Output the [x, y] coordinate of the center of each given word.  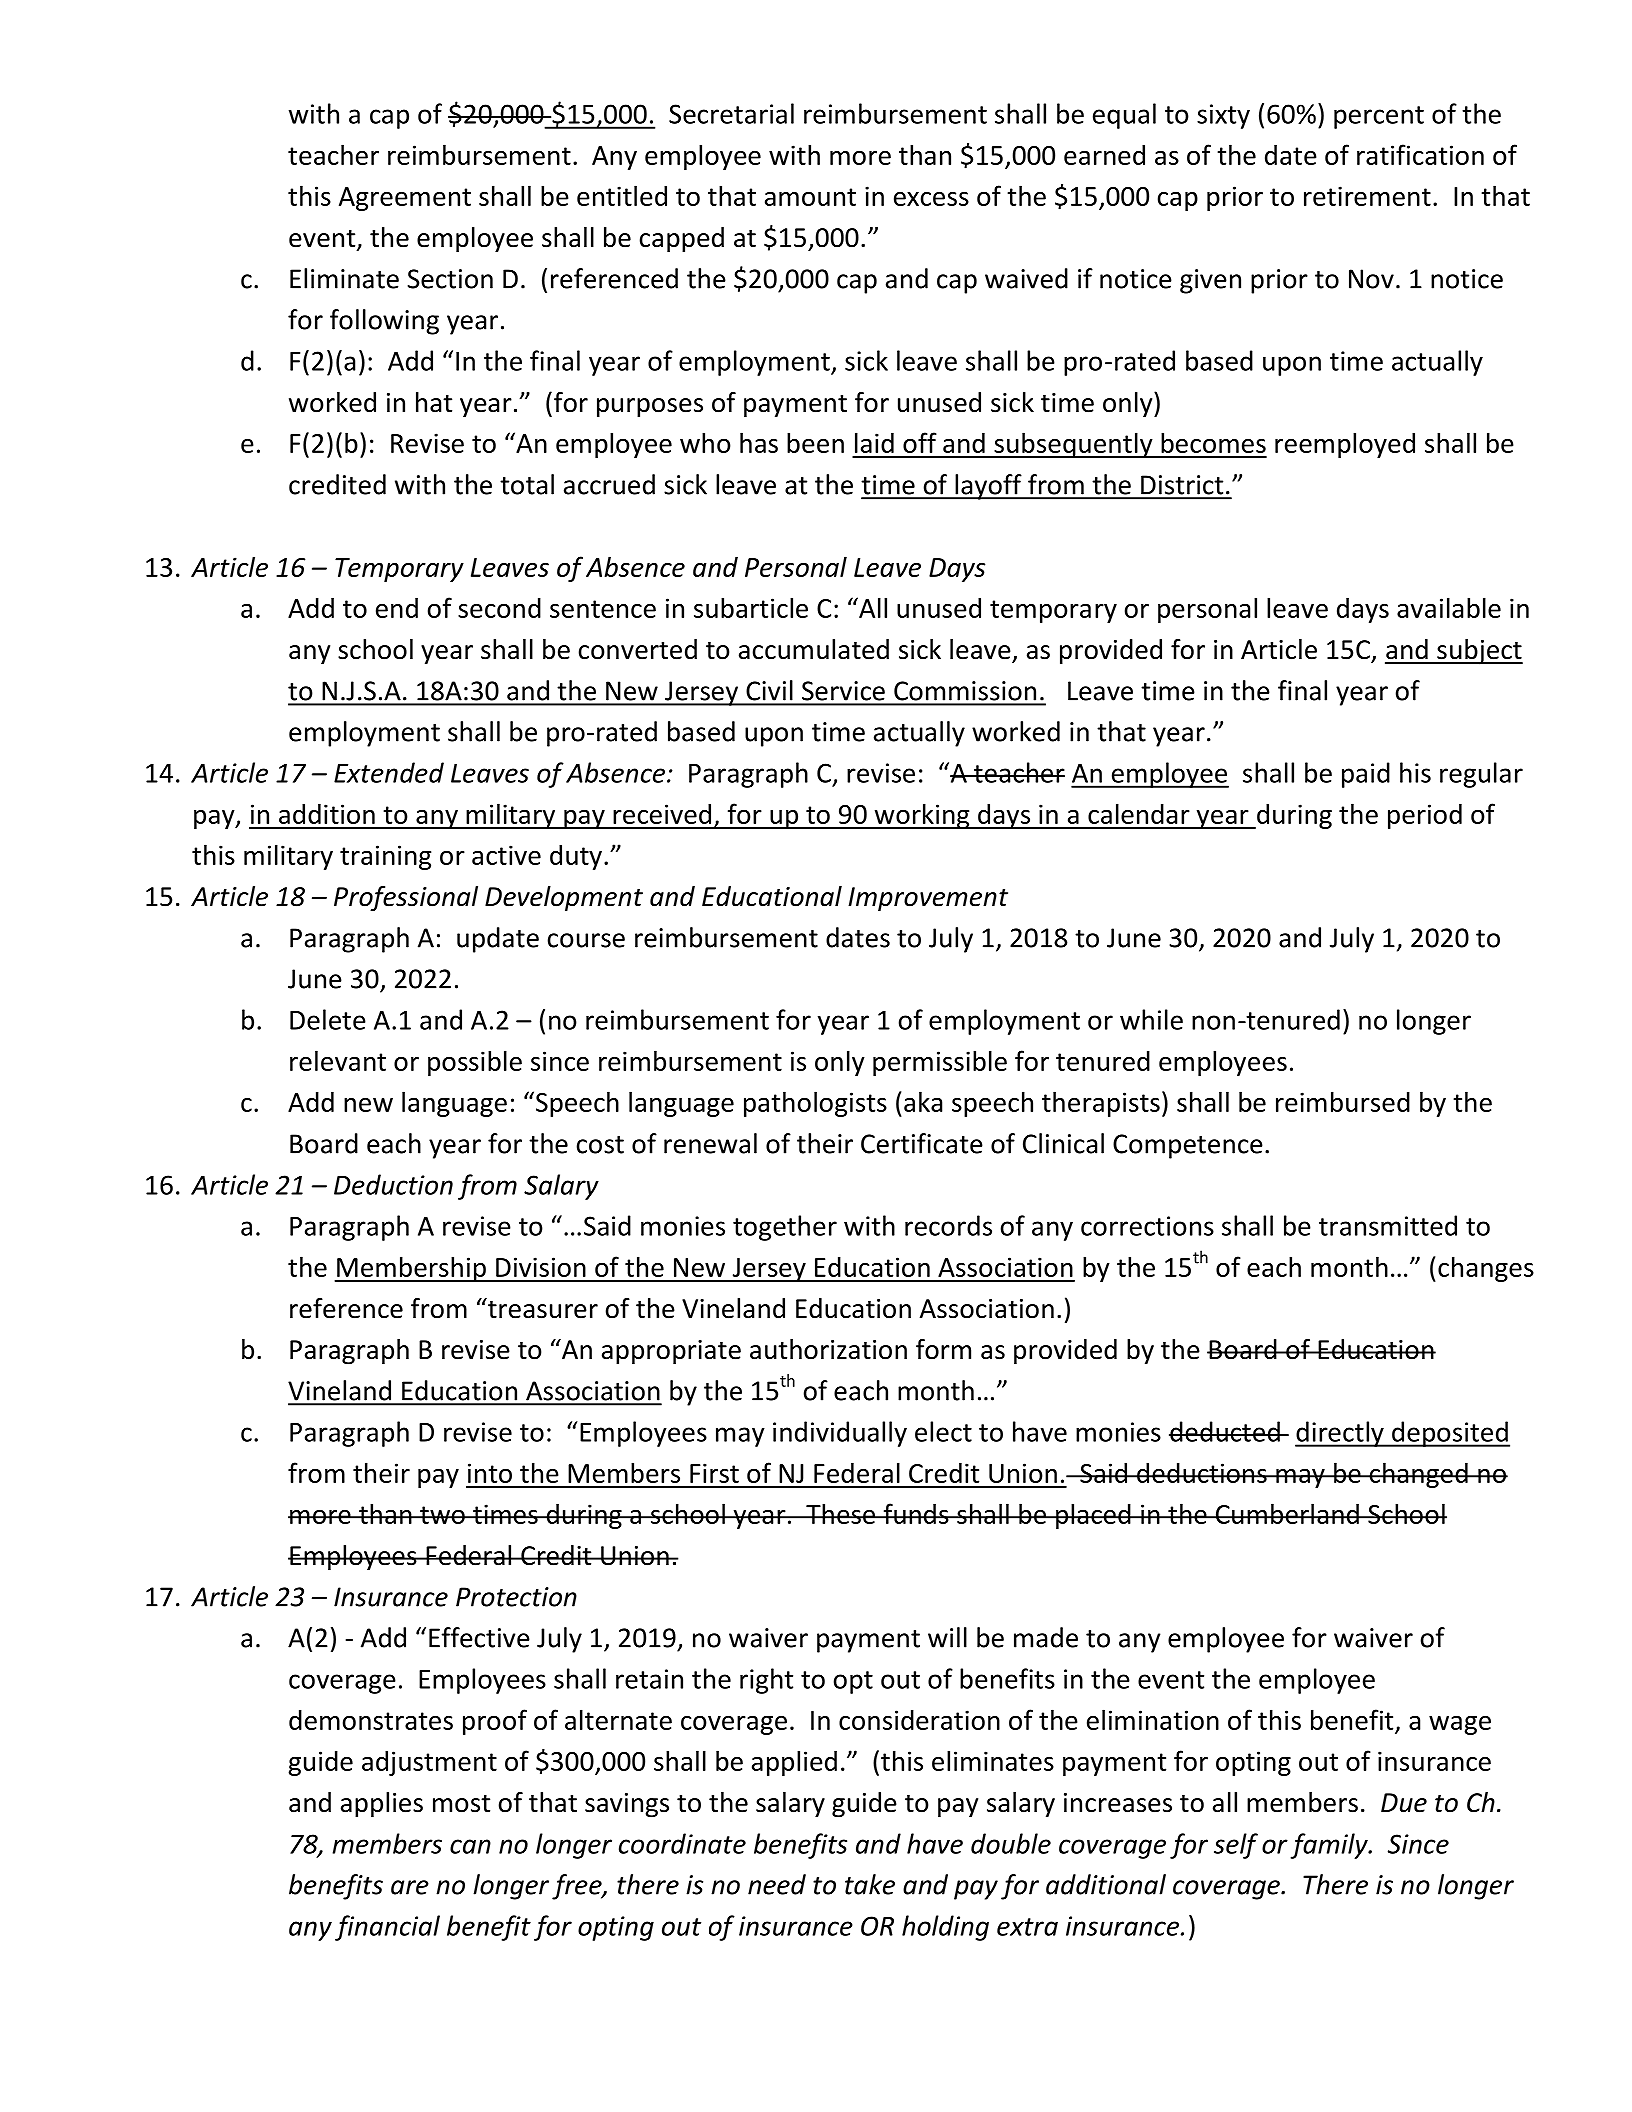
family [1330, 1846]
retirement [1367, 196]
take [870, 1884]
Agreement [405, 199]
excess [931, 199]
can [470, 1846]
